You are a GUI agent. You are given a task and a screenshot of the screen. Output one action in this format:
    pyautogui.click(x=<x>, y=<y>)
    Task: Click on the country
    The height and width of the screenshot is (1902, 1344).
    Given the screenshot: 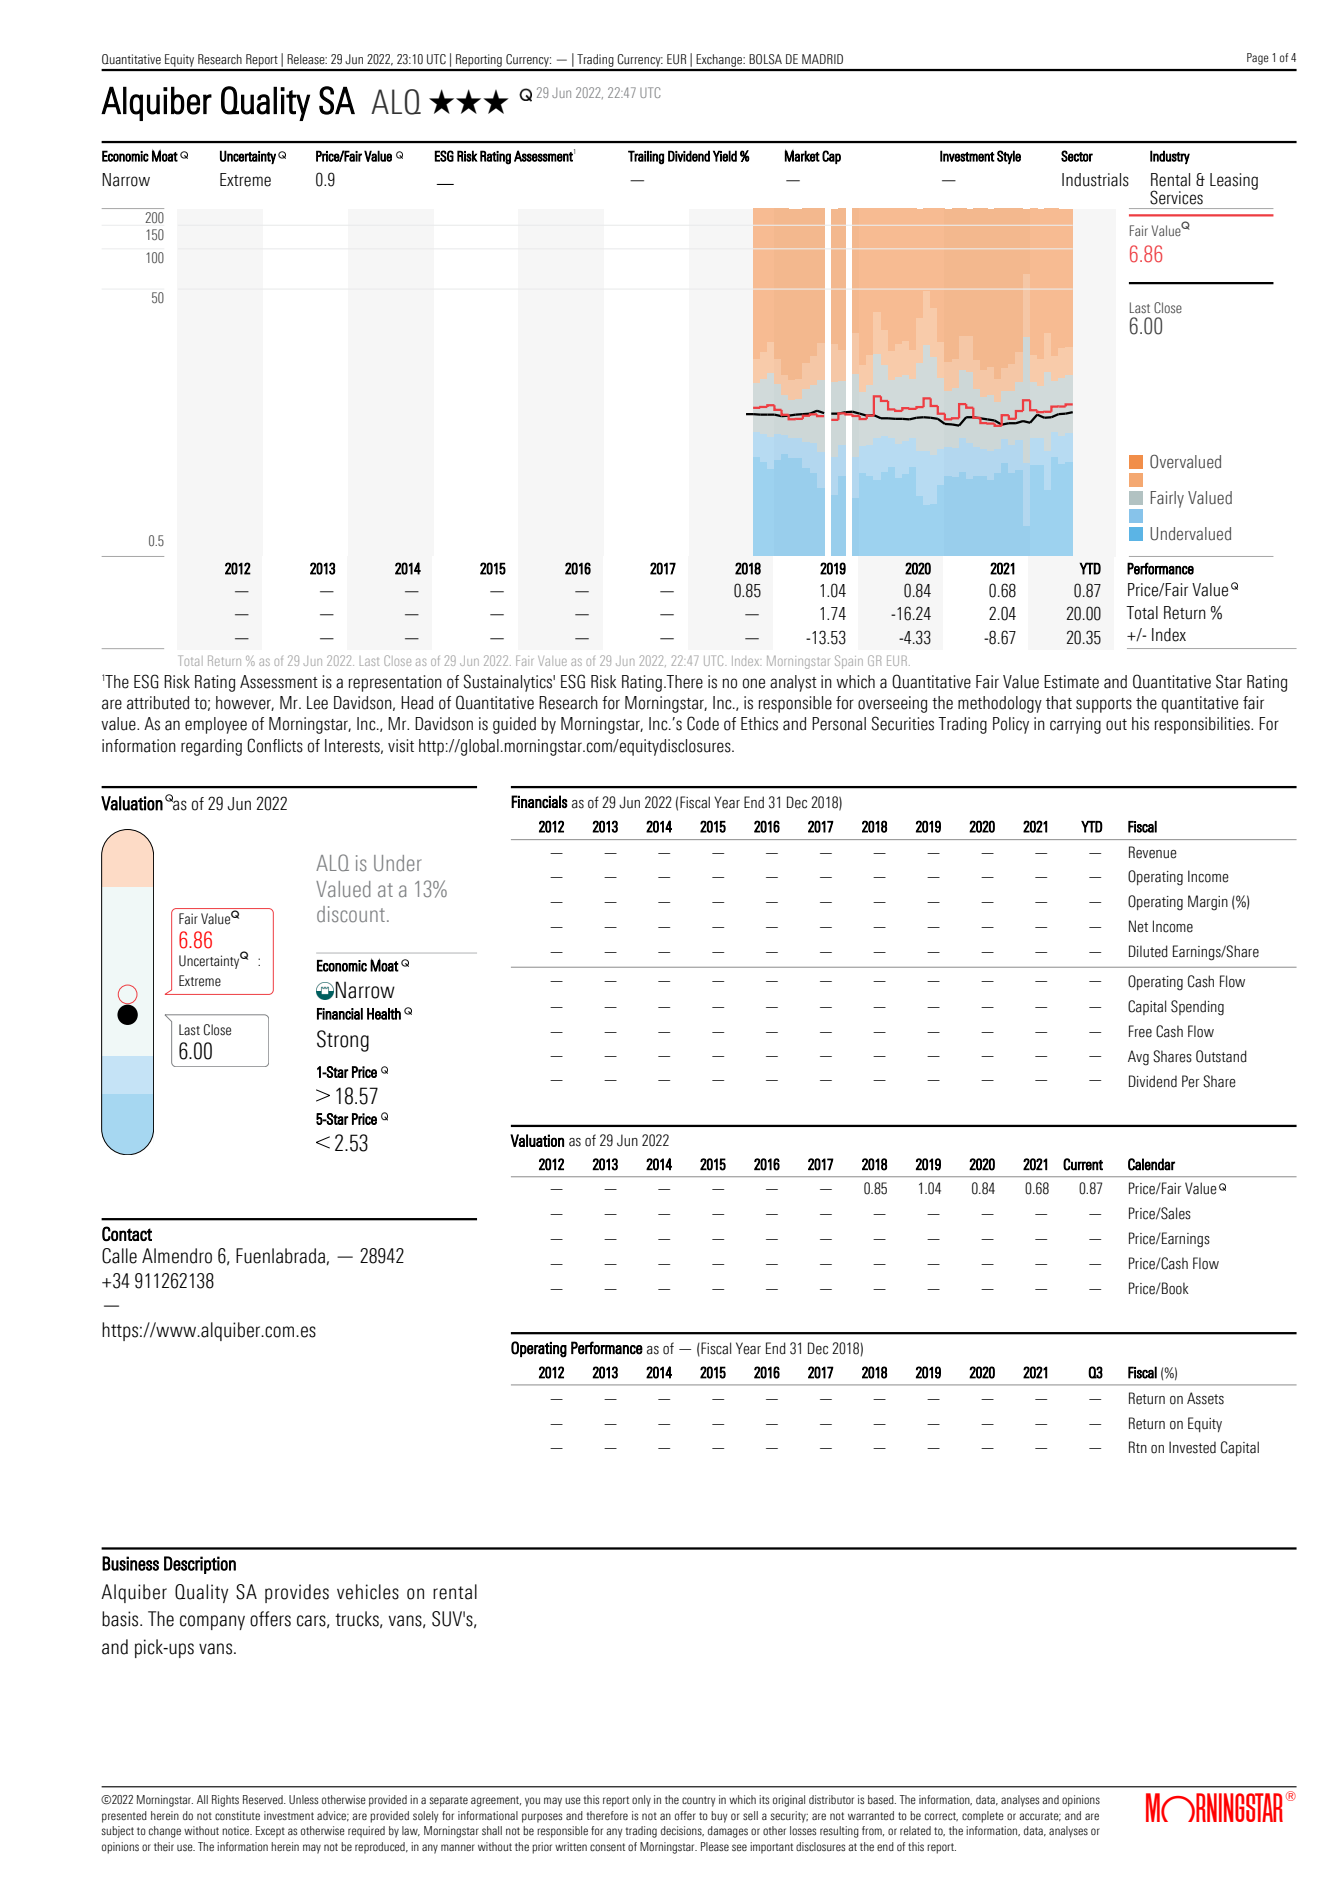 What is the action you would take?
    pyautogui.click(x=698, y=1801)
